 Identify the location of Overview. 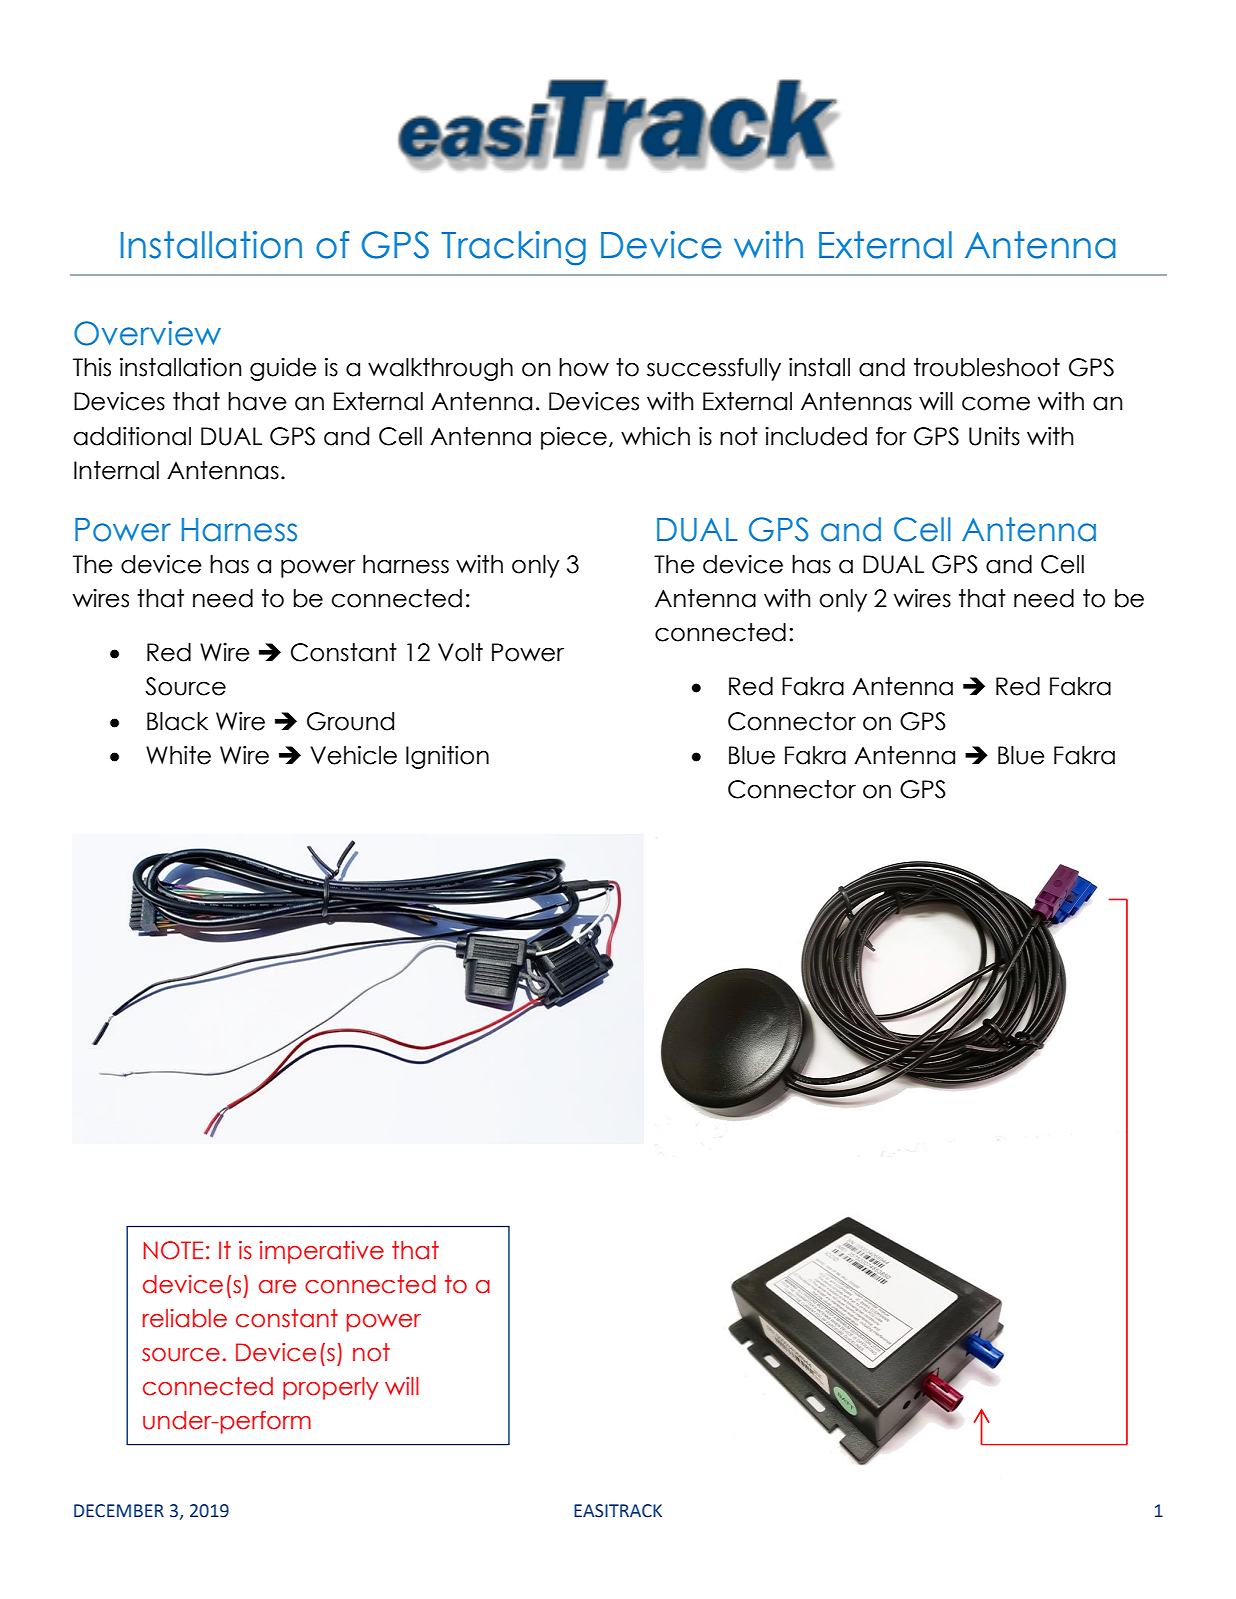
(147, 333).
